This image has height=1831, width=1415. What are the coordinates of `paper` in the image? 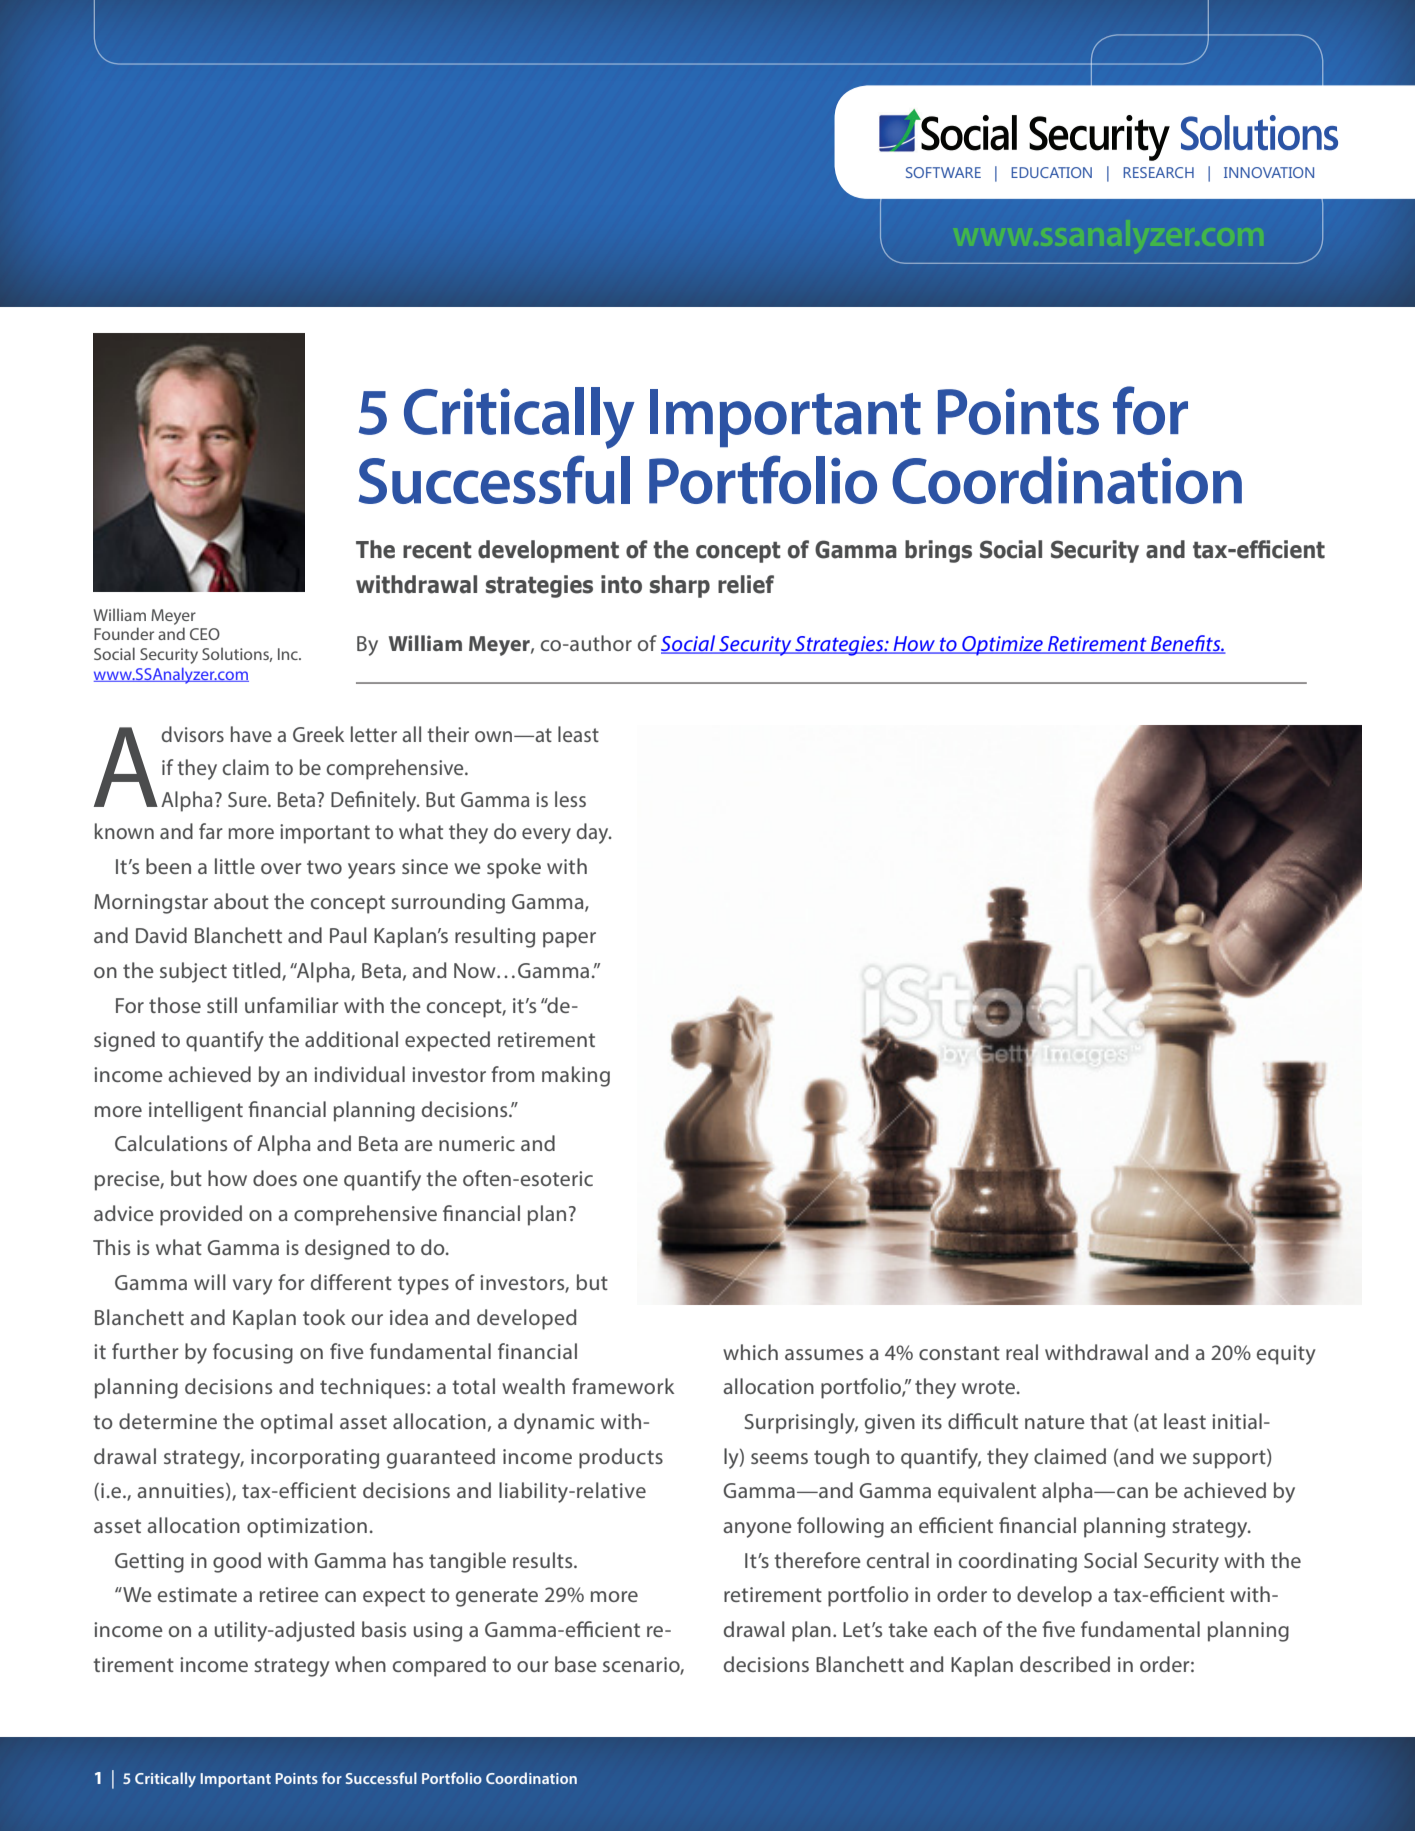 It's located at (569, 940).
